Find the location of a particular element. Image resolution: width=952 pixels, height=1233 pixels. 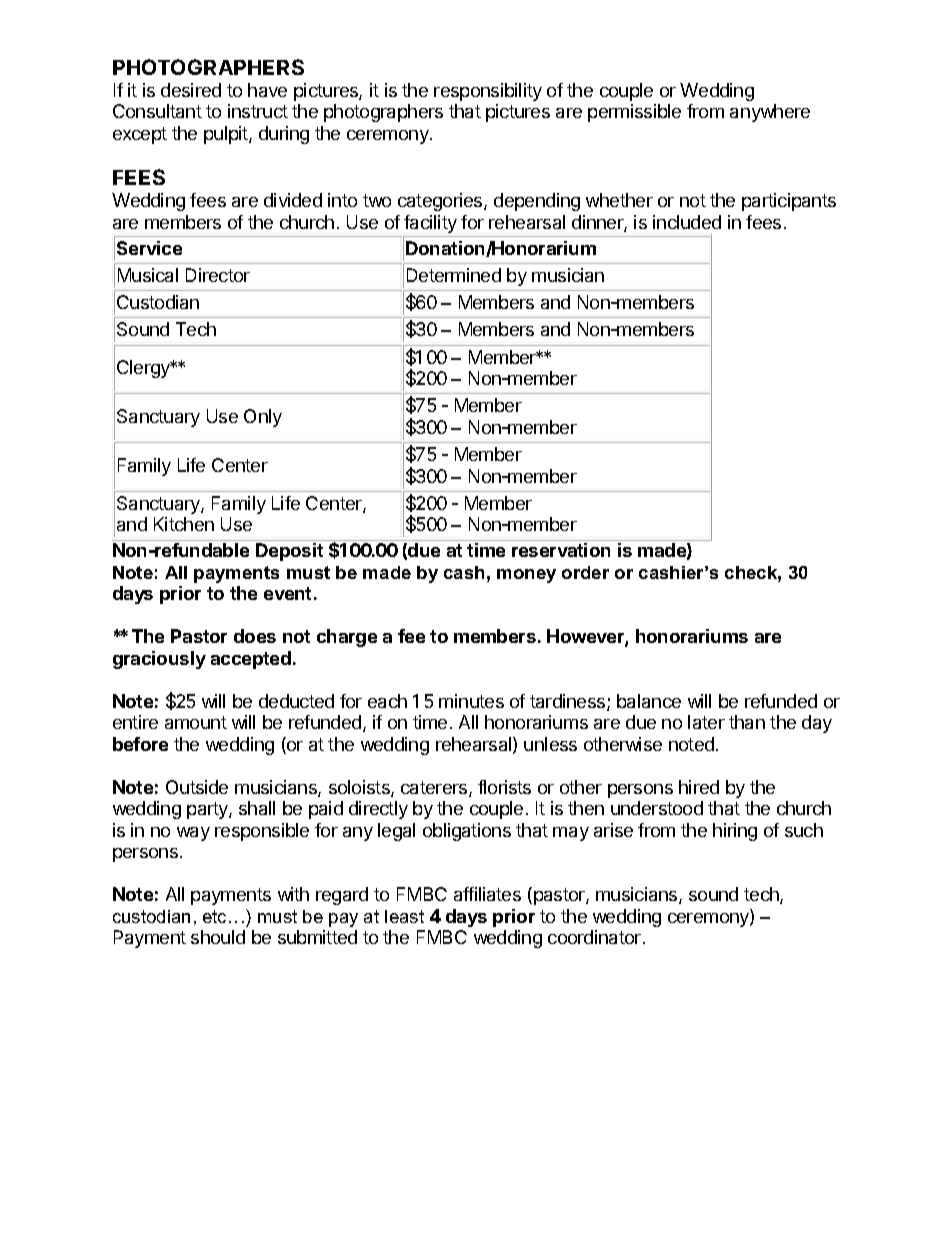

anywhere is located at coordinates (770, 113).
